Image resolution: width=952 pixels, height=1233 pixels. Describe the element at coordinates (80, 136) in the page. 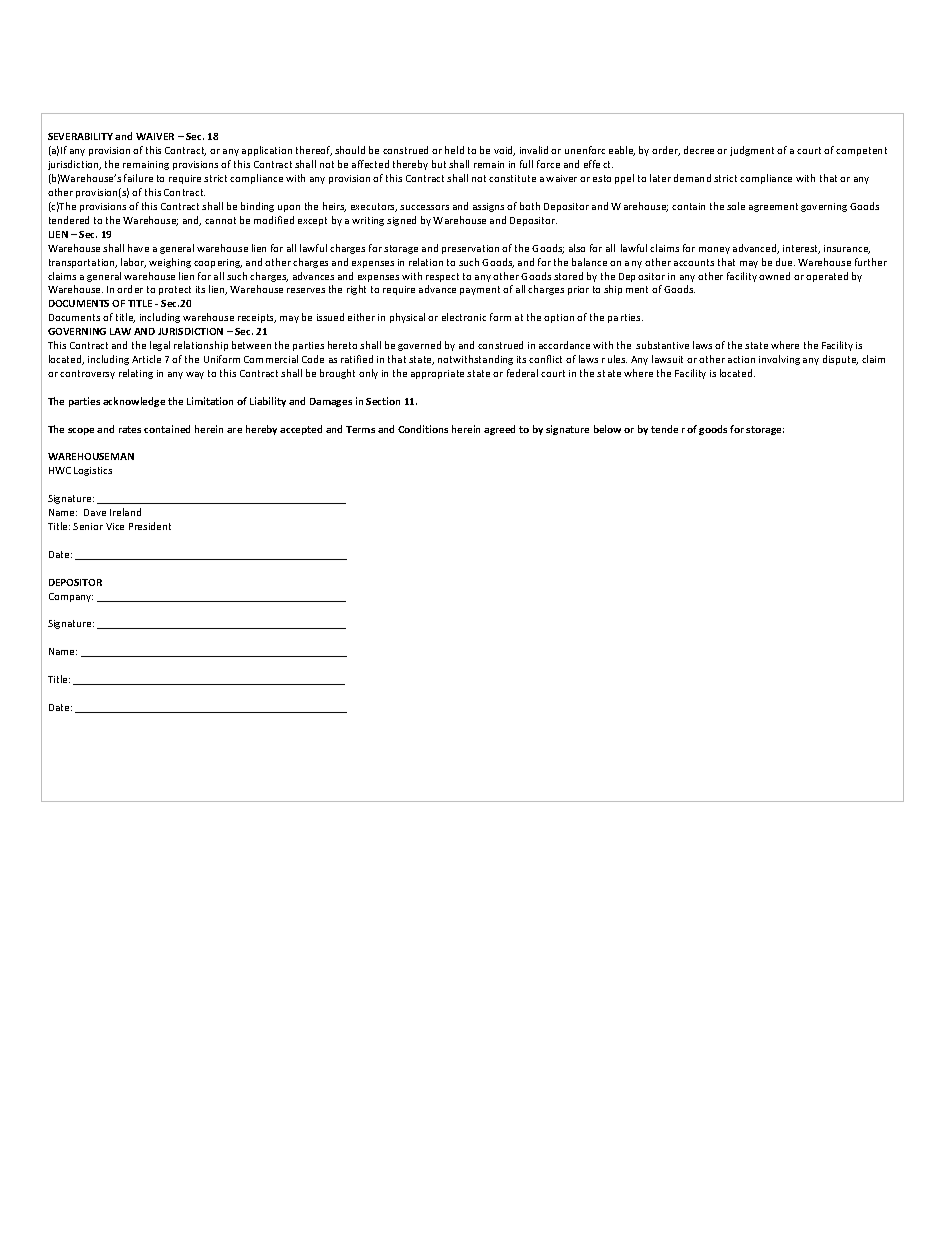

I see `SEVERABILITY` at that location.
